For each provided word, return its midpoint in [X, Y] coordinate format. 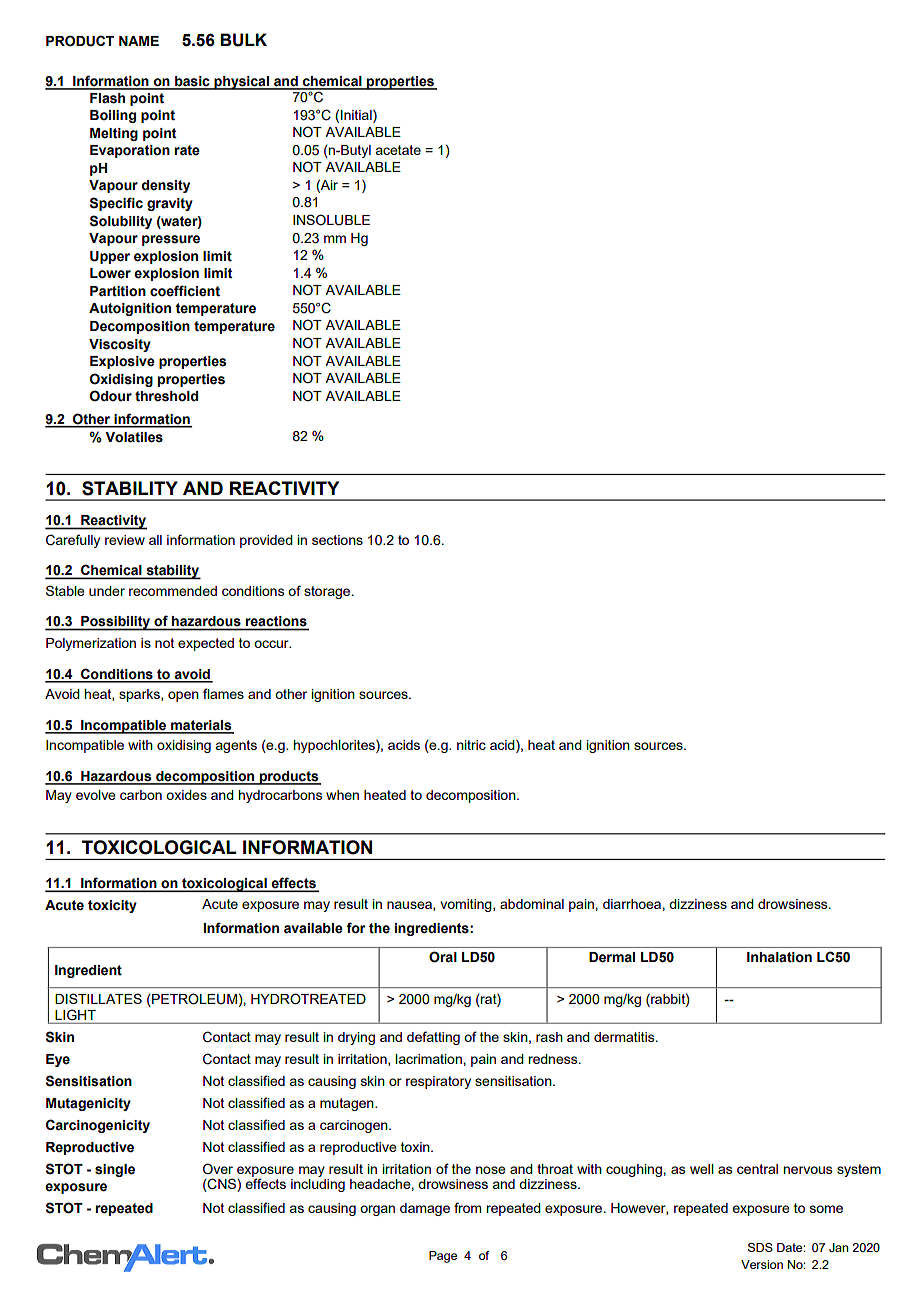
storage [328, 592]
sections [337, 540]
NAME [139, 41]
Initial [357, 114]
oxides [186, 795]
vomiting [467, 905]
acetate [398, 150]
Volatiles [134, 437]
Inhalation [779, 957]
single [115, 1170]
